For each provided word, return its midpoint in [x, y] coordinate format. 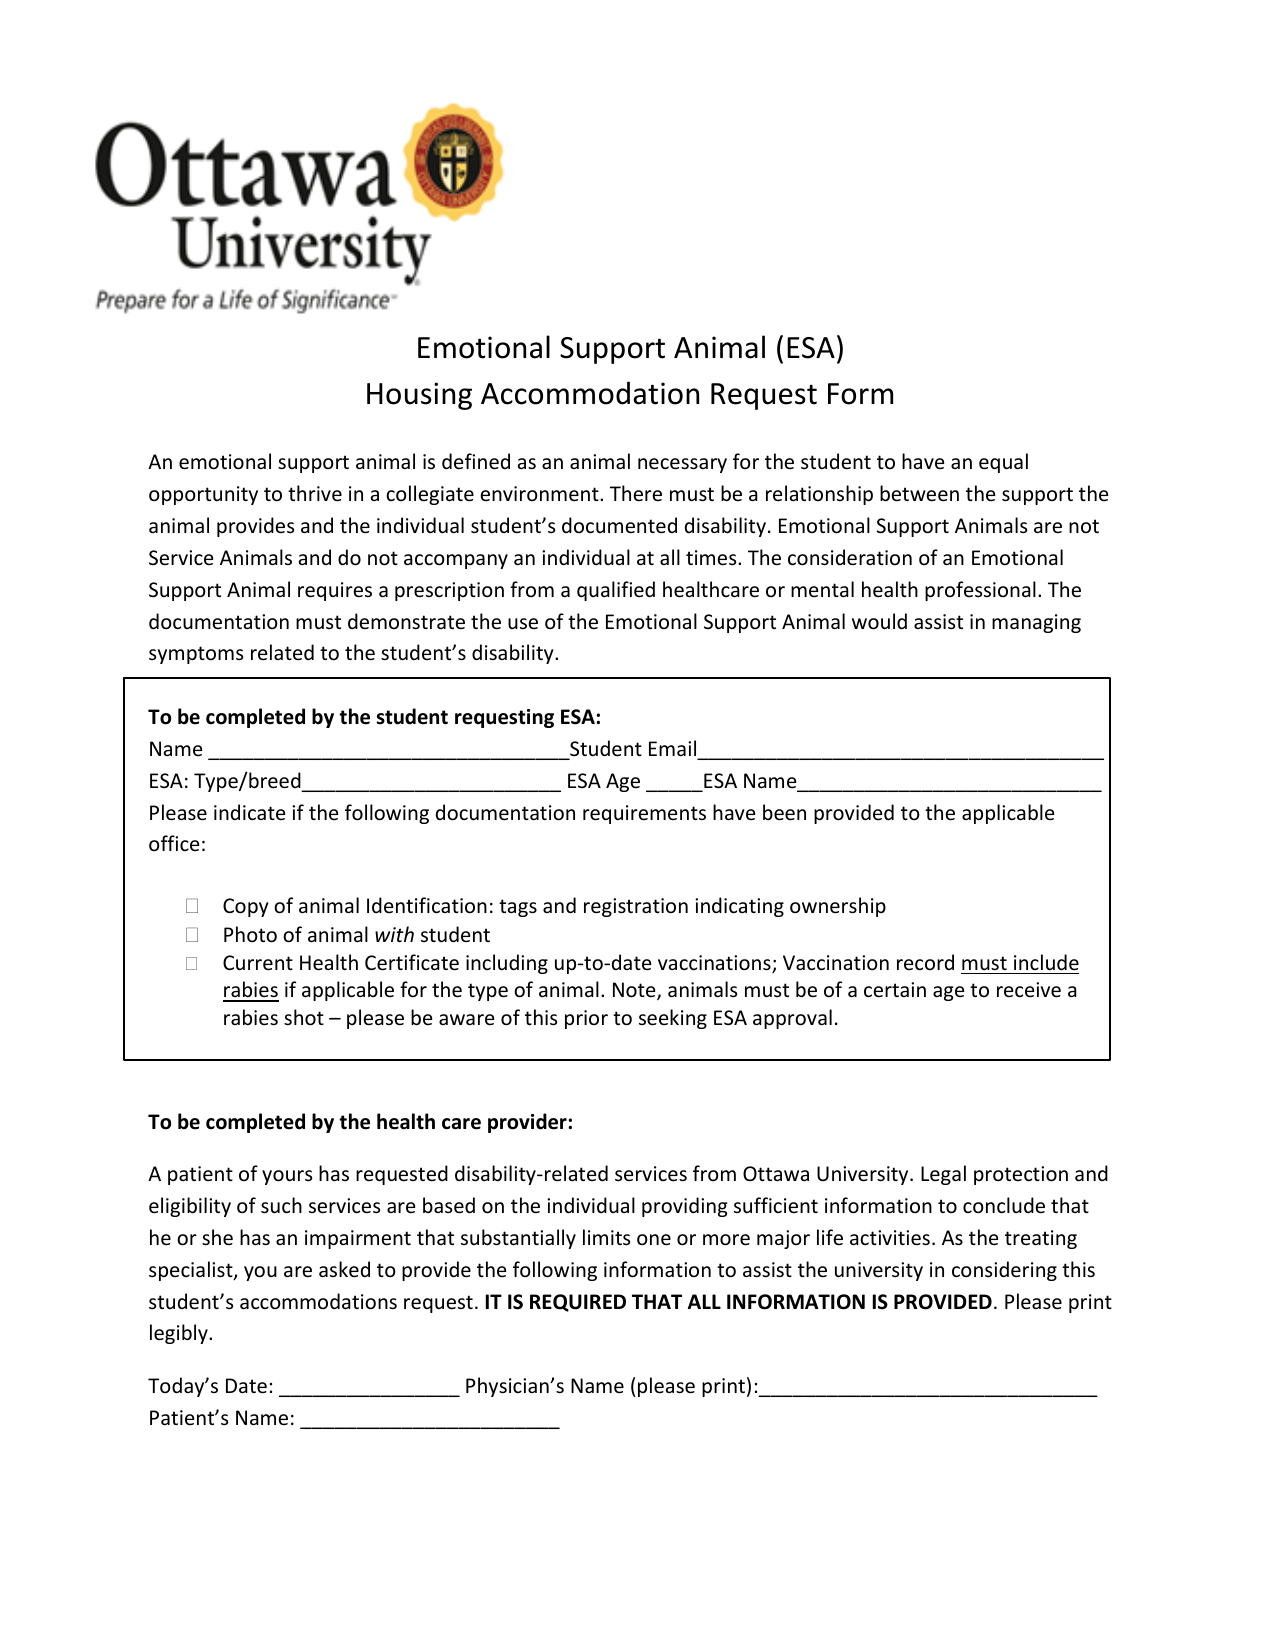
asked [344, 1269]
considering [1004, 1271]
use [523, 624]
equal [1003, 463]
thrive [315, 493]
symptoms [196, 655]
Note [635, 991]
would [879, 621]
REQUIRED [578, 1303]
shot [304, 1017]
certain [895, 990]
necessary [682, 465]
